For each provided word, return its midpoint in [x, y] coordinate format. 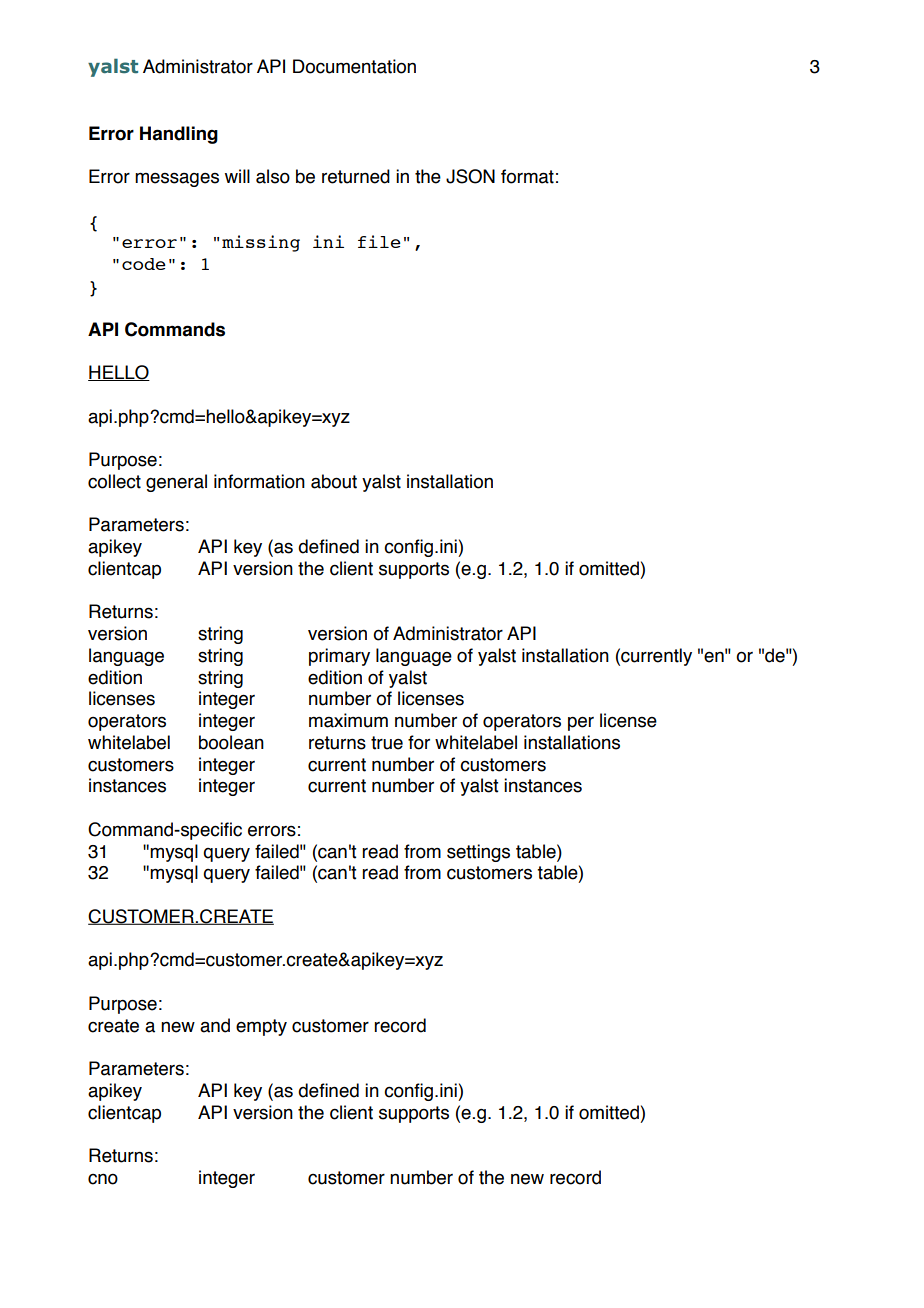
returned [356, 176]
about [334, 481]
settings [478, 853]
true [387, 743]
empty [261, 1027]
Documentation [354, 66]
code [144, 264]
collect [114, 481]
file [379, 241]
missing [261, 243]
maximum [348, 720]
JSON [470, 176]
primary [339, 657]
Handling [179, 135]
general [176, 483]
